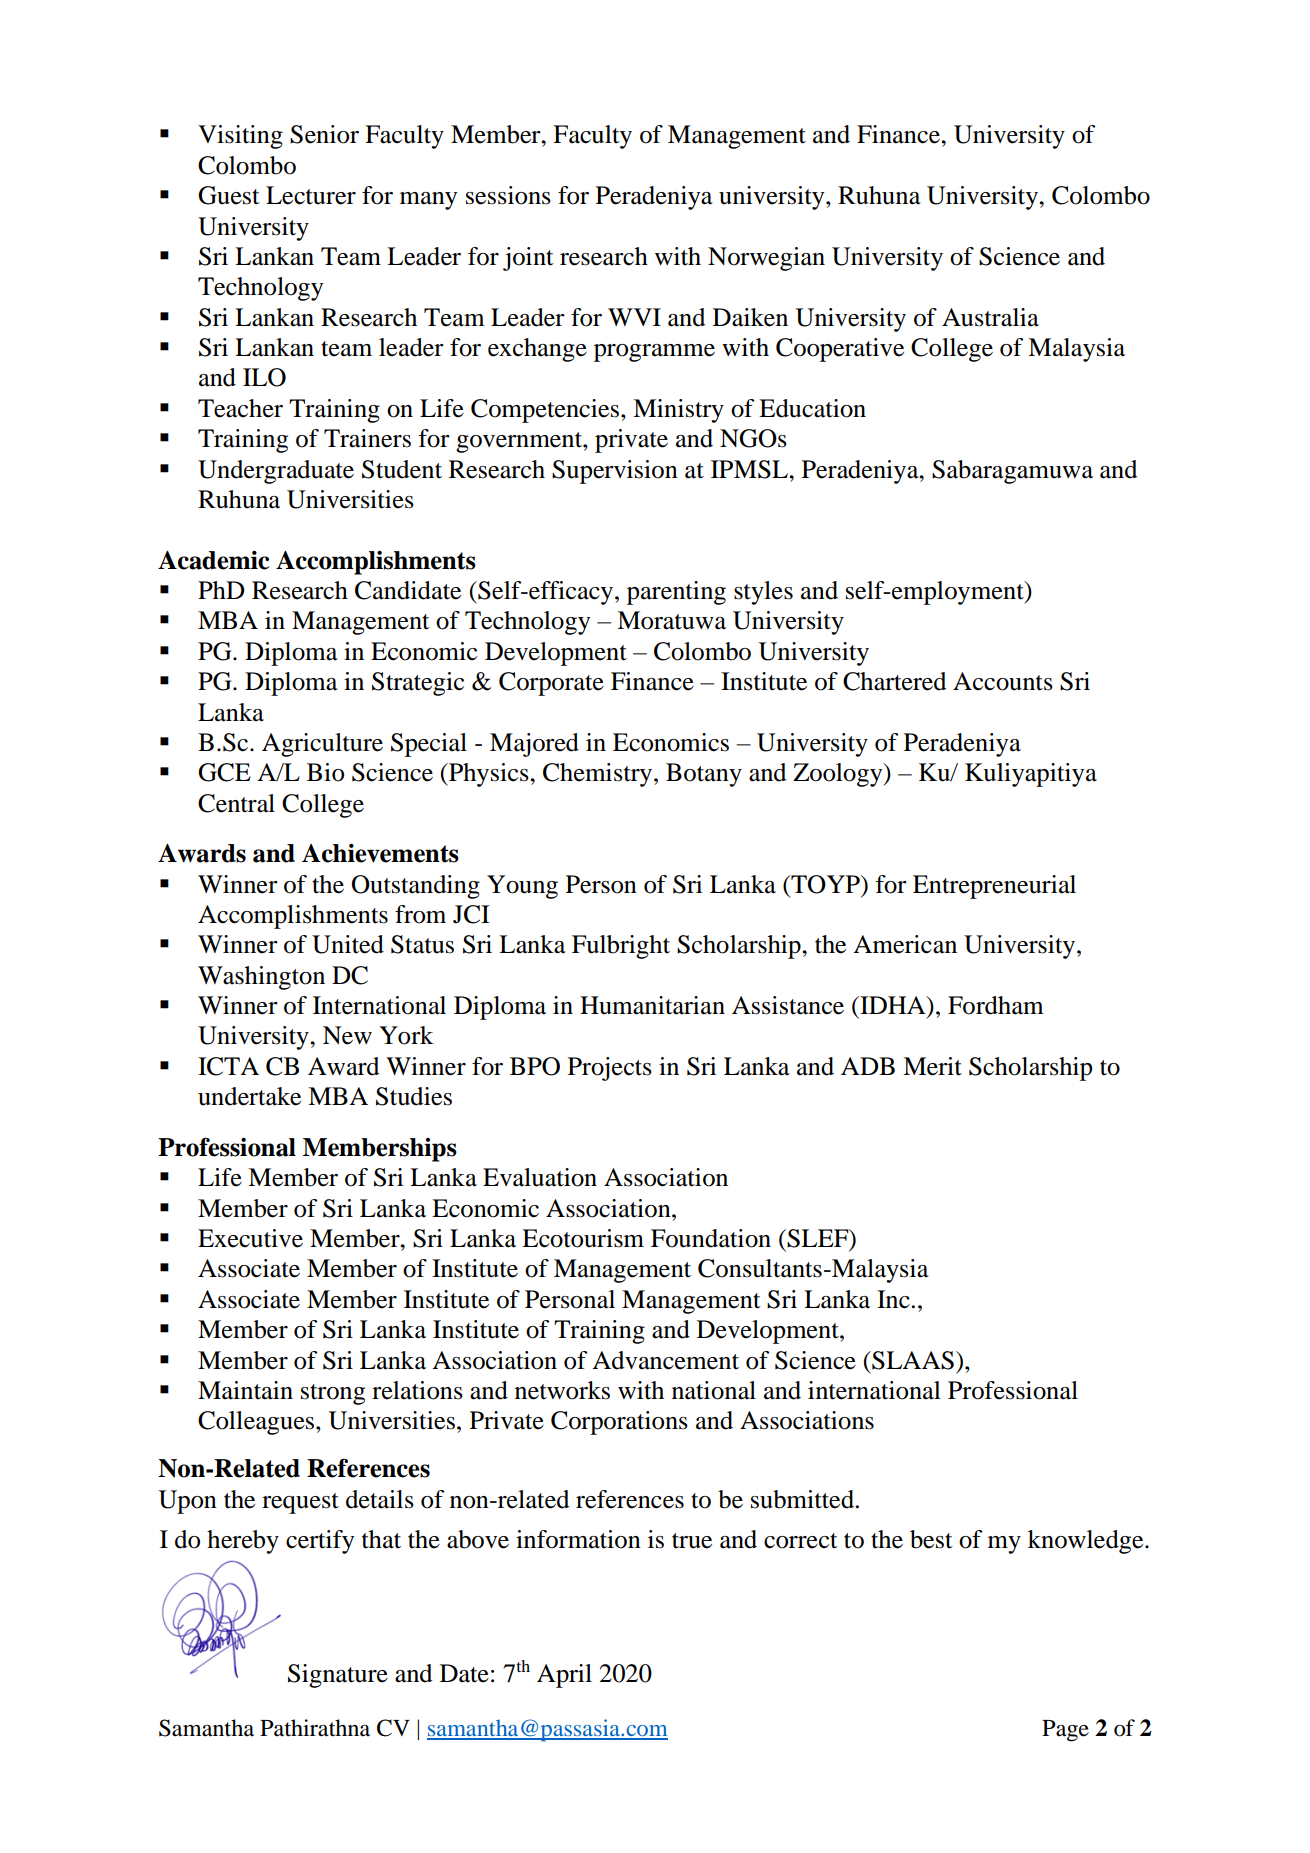 Image resolution: width=1310 pixels, height=1853 pixels. Describe the element at coordinates (990, 317) in the screenshot. I see `Australia` at that location.
